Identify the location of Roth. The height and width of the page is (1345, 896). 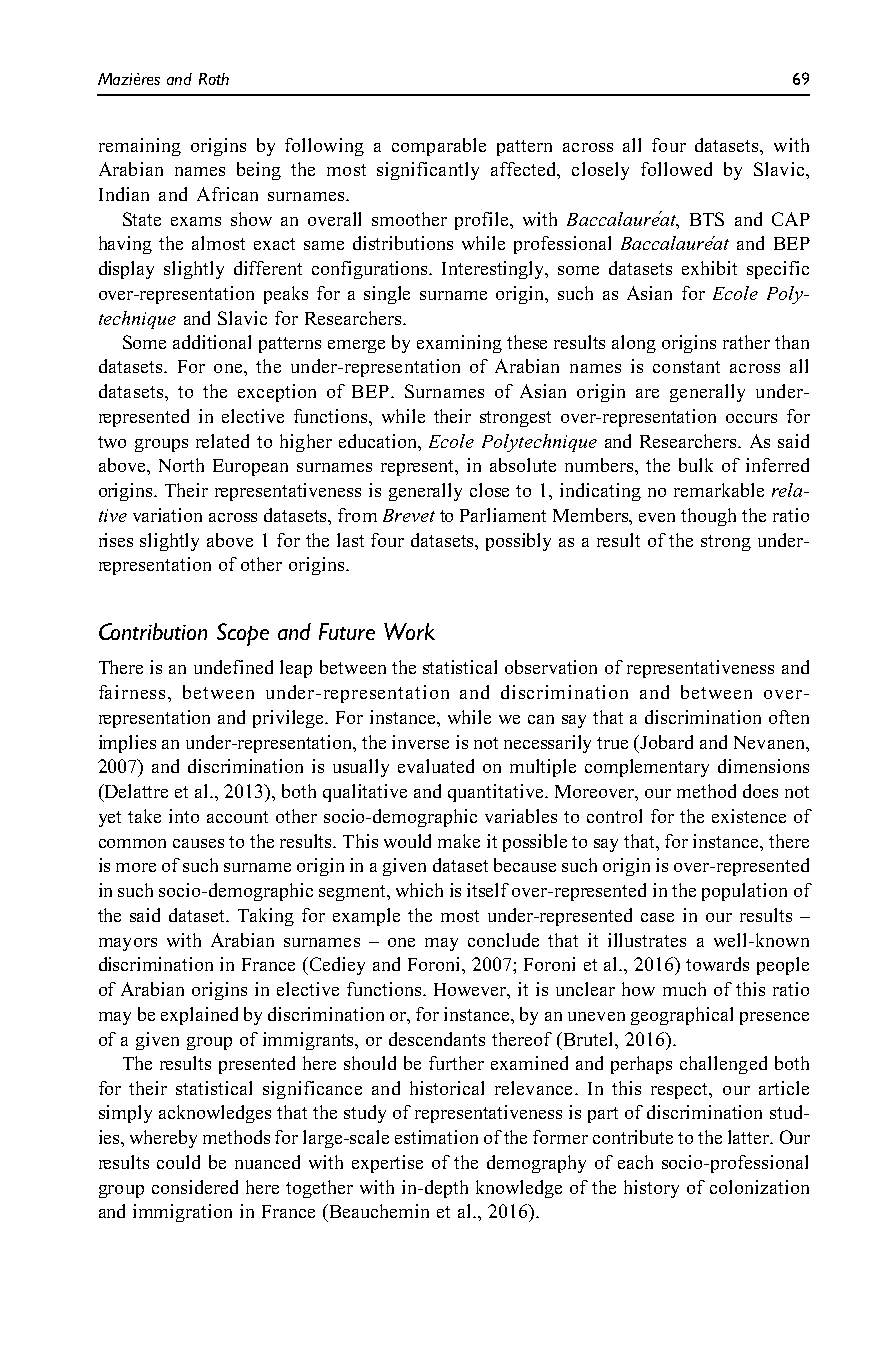
(214, 79).
